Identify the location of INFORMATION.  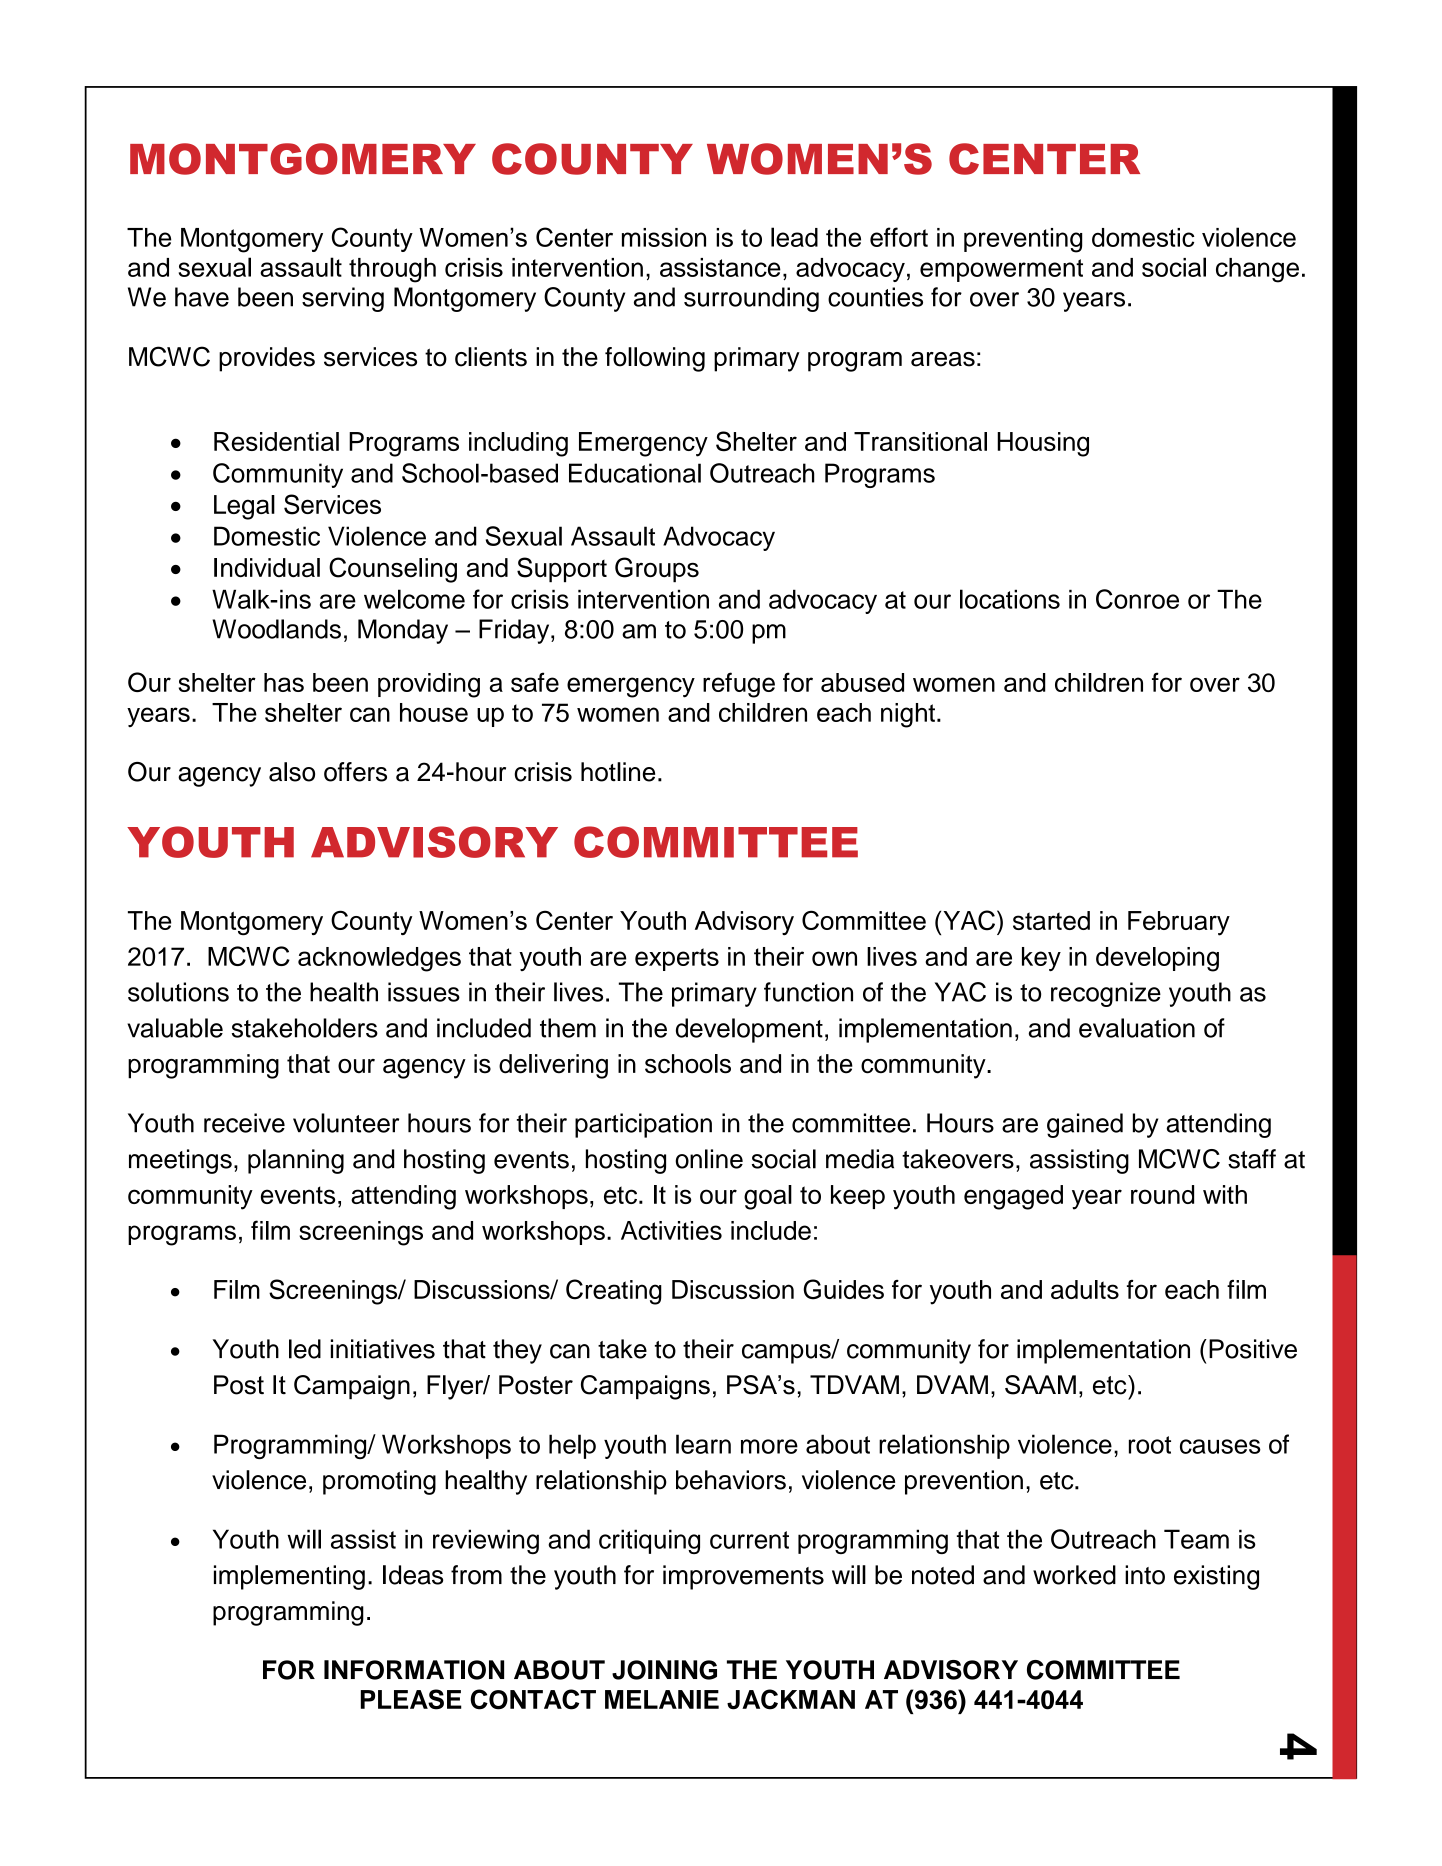
(414, 1670).
